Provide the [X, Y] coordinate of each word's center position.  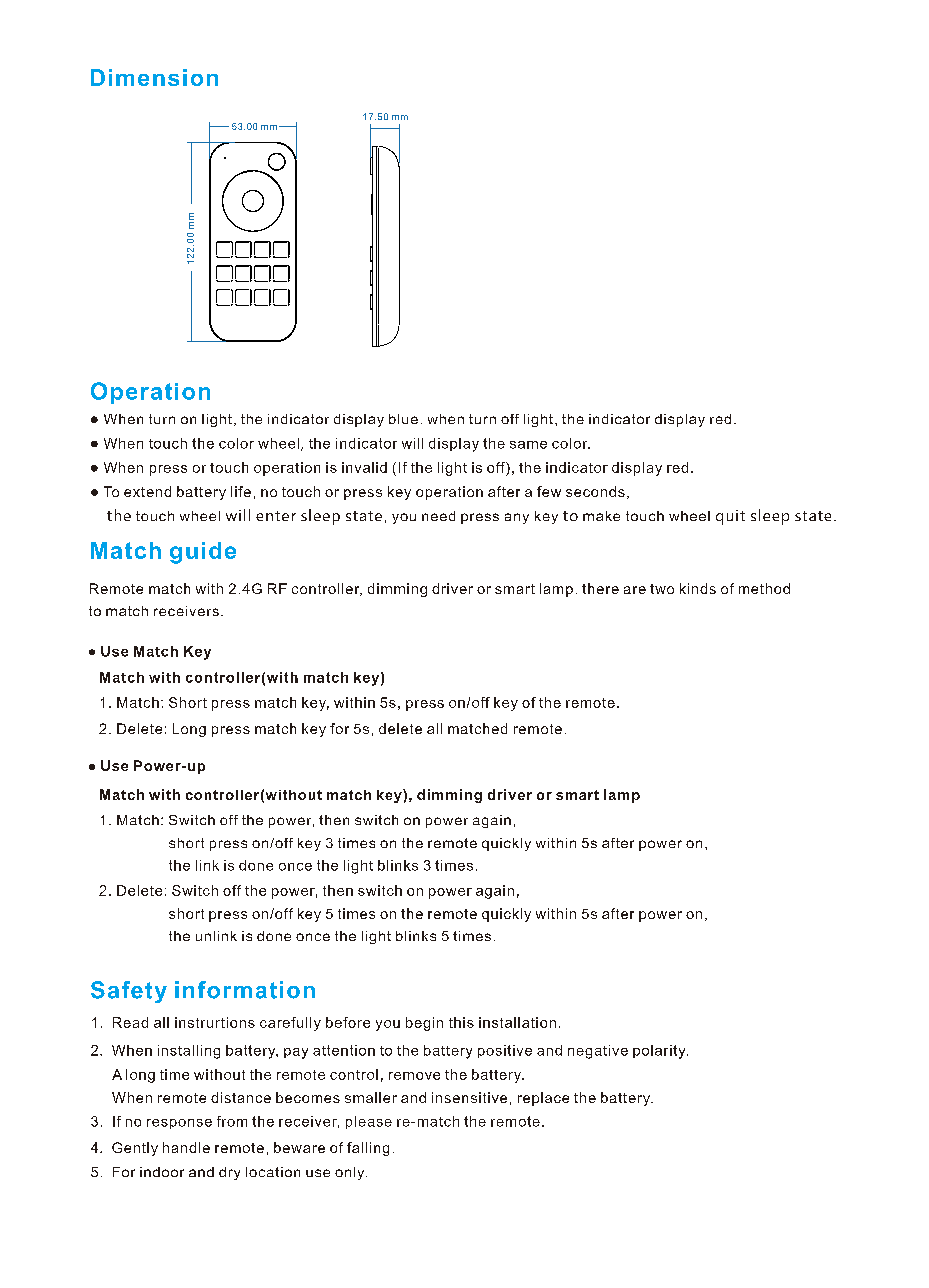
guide [203, 553]
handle [186, 1147]
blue [403, 419]
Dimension [154, 77]
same [528, 445]
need [438, 516]
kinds [698, 588]
